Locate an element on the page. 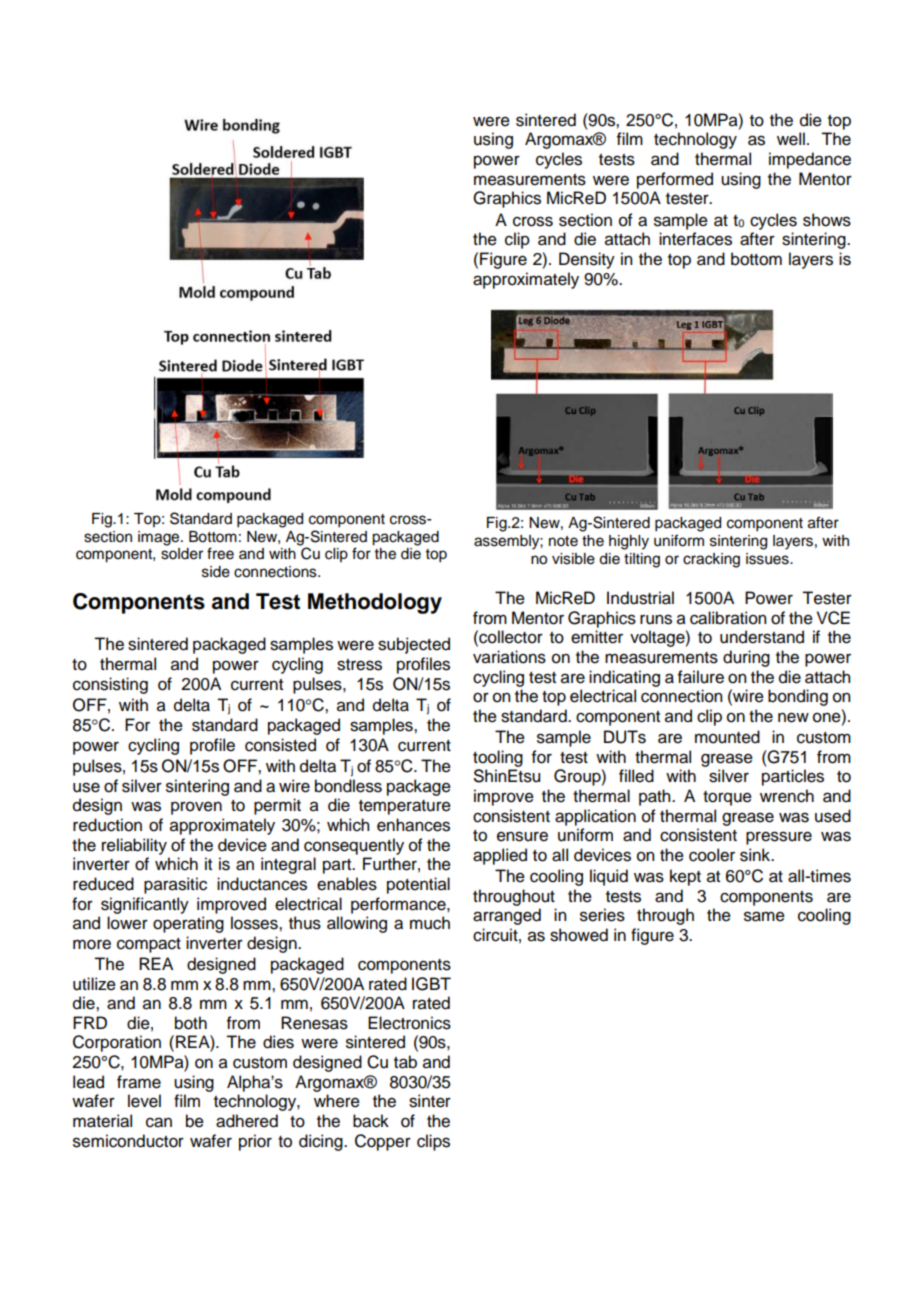 This page has width=924, height=1307. consisting is located at coordinates (110, 685).
